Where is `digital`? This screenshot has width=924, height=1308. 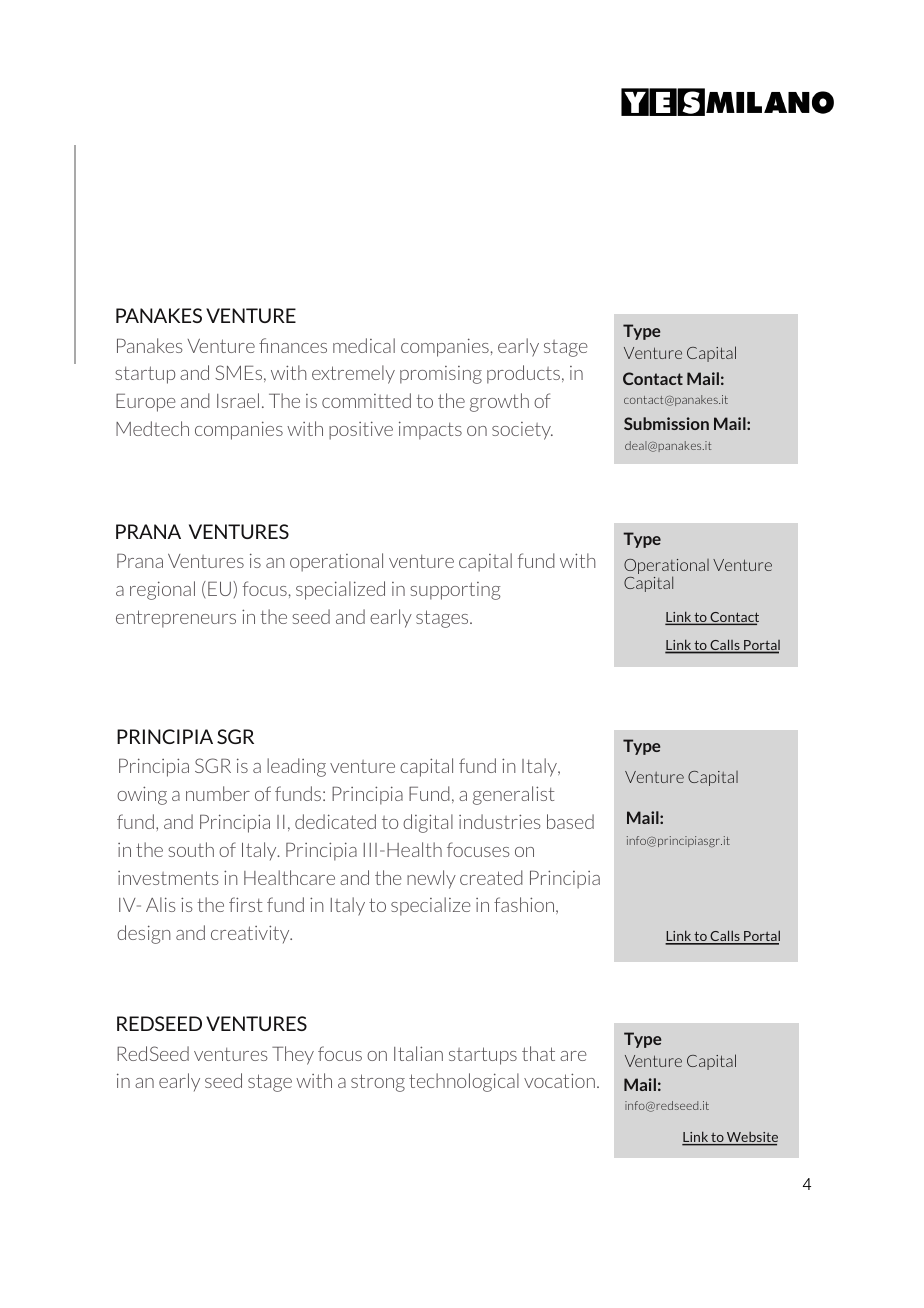 digital is located at coordinates (428, 823).
